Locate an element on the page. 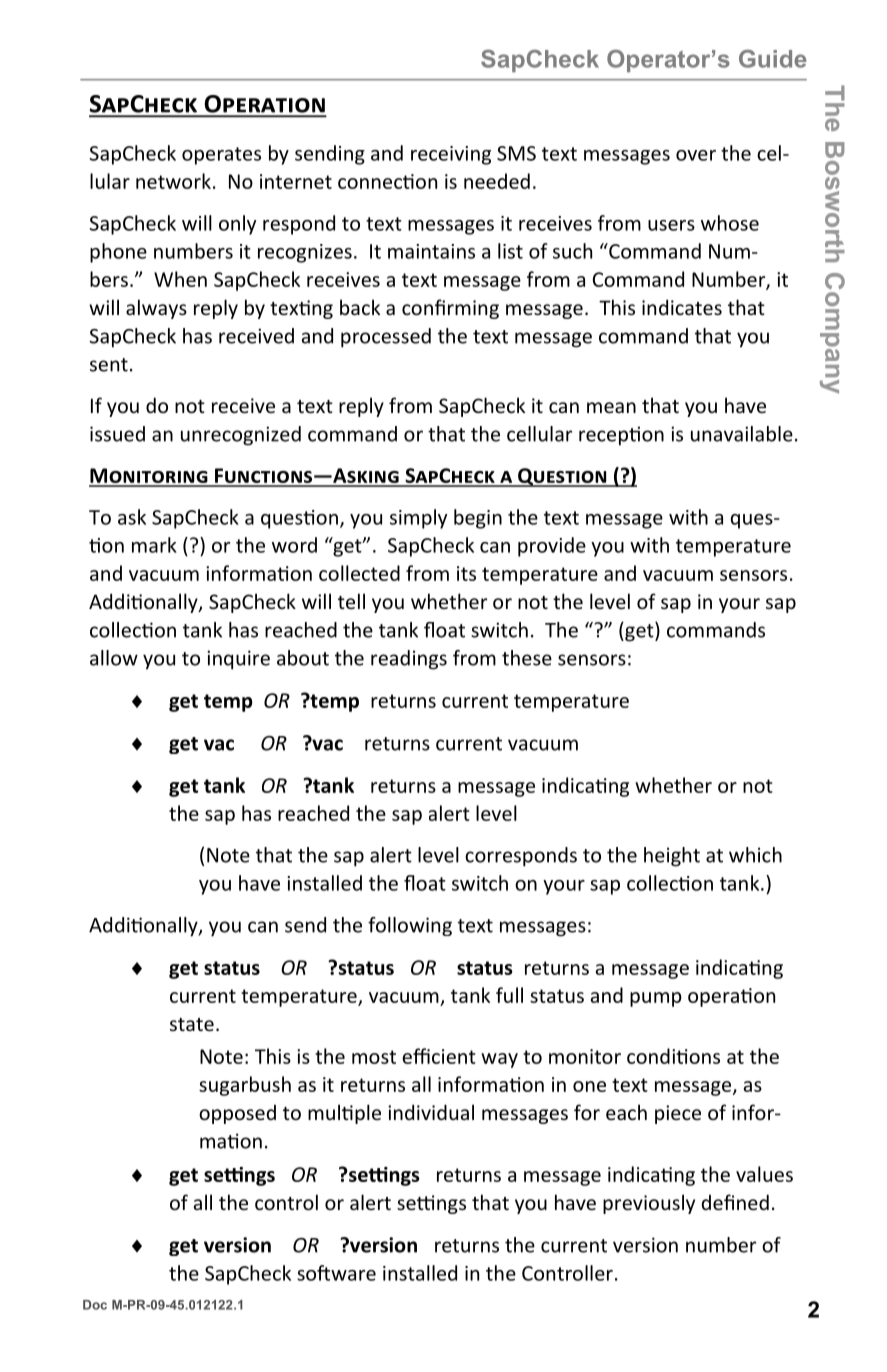 This image has height=1372, width=887. previously is located at coordinates (649, 1204).
